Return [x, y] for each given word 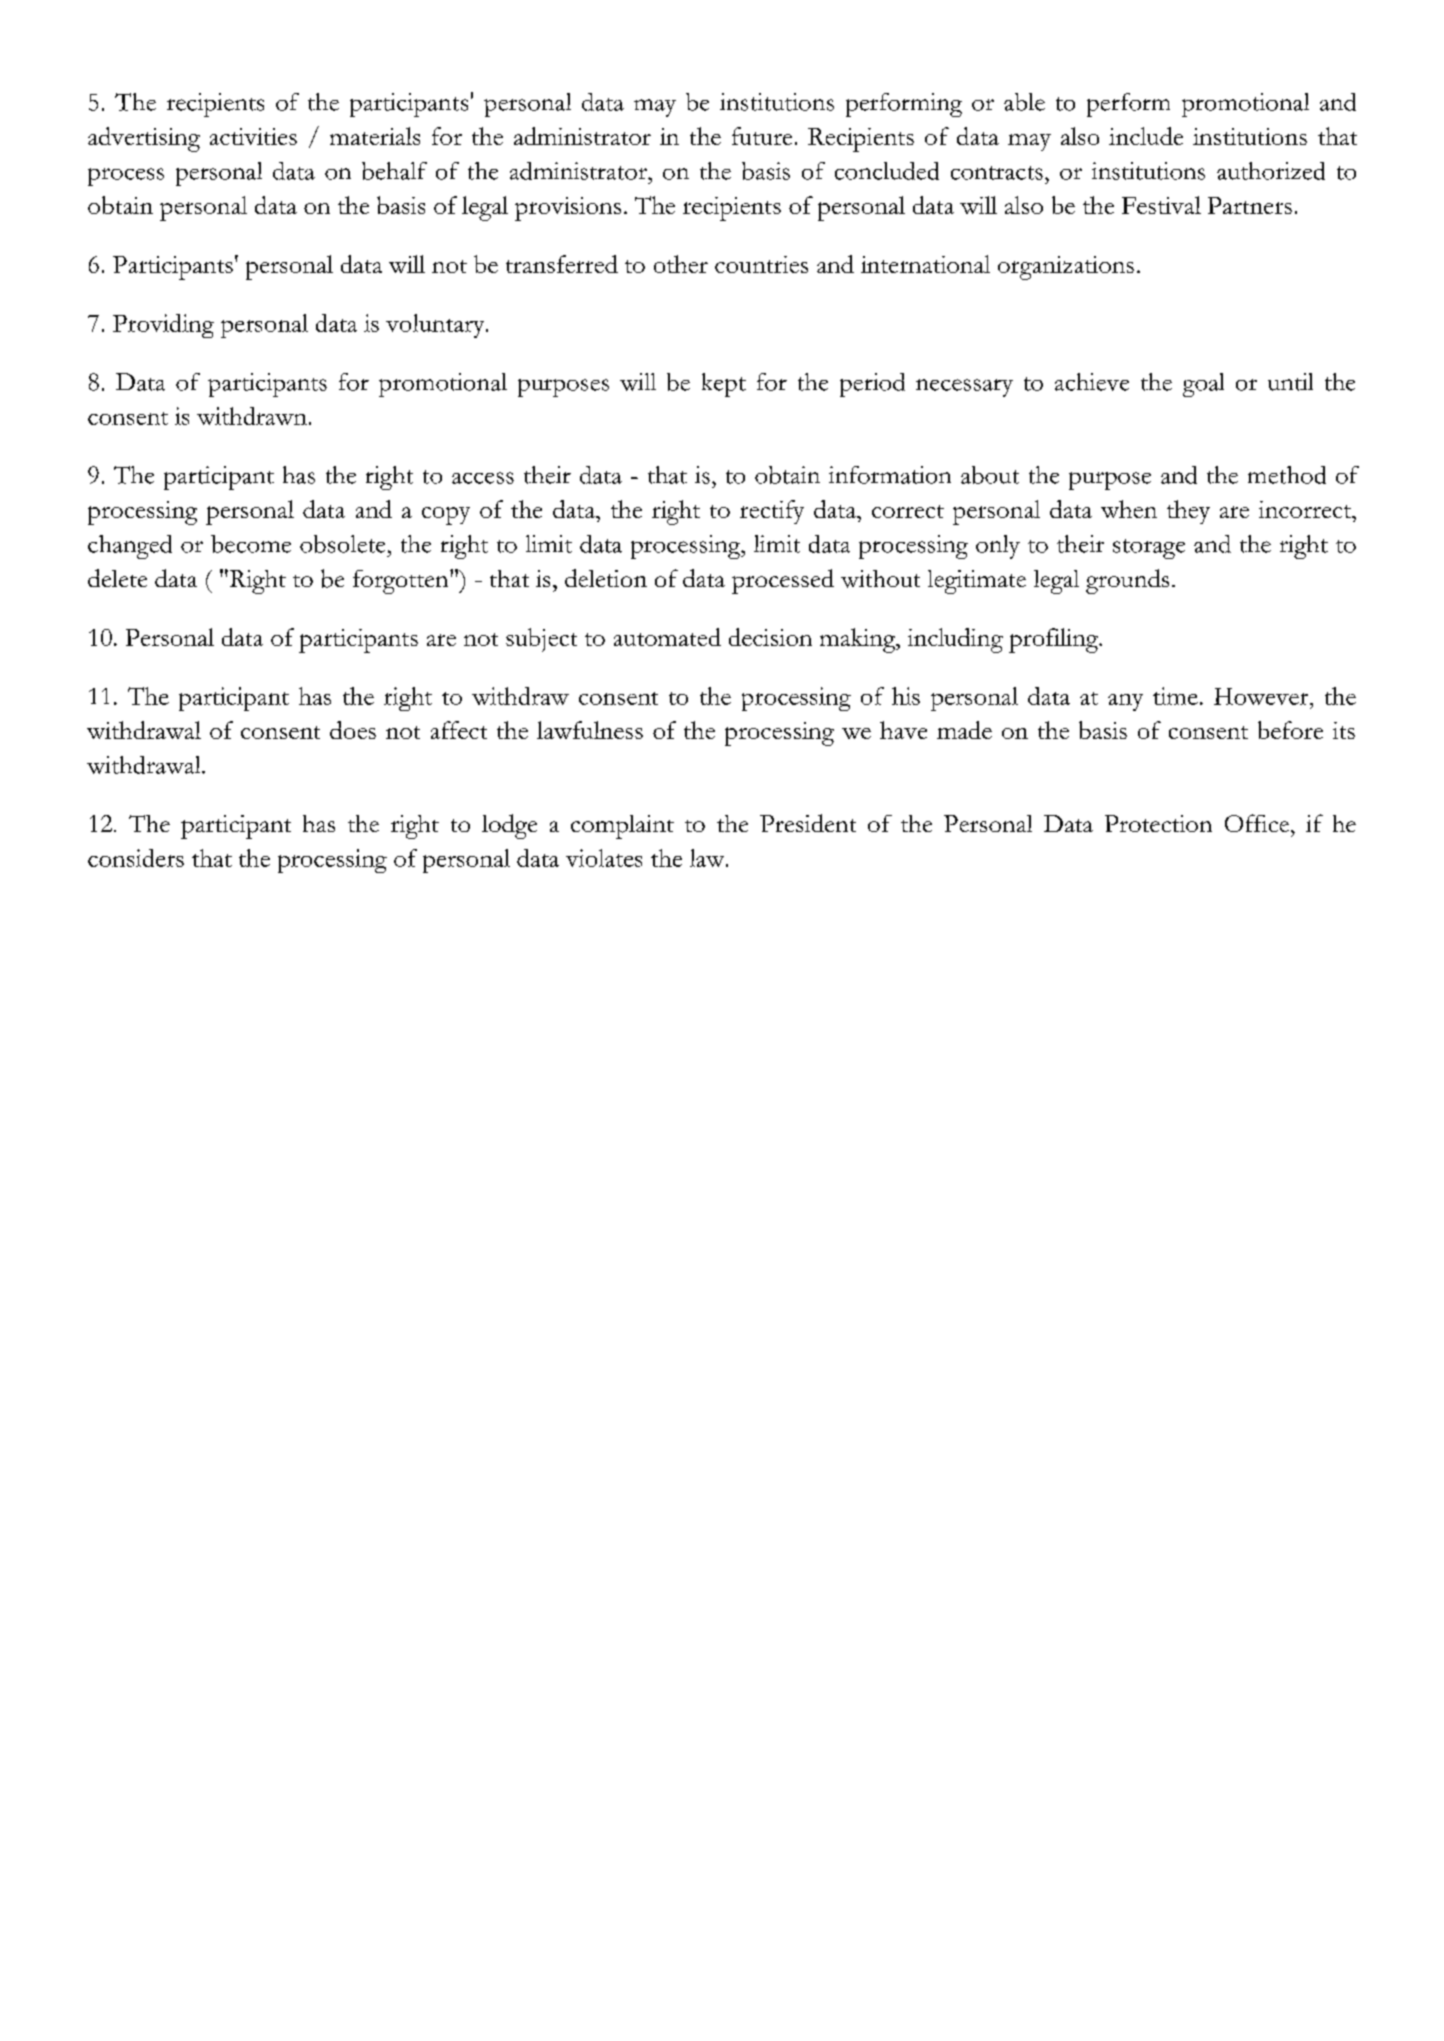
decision [770, 637]
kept [724, 385]
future [762, 136]
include [1146, 136]
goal [1203, 385]
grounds [1127, 581]
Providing [163, 326]
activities [253, 136]
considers [136, 858]
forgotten [402, 582]
